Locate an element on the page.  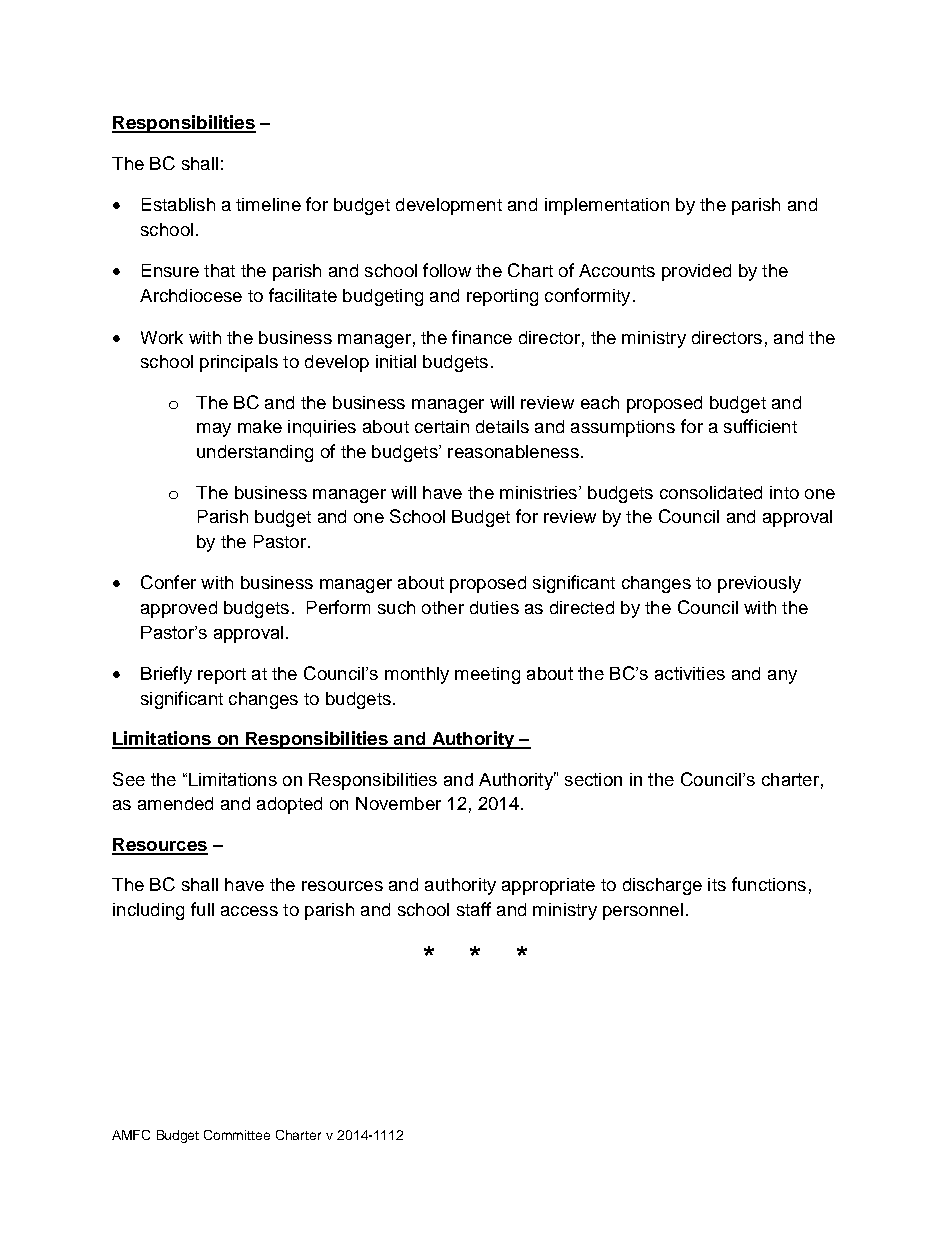
follow is located at coordinates (447, 270).
